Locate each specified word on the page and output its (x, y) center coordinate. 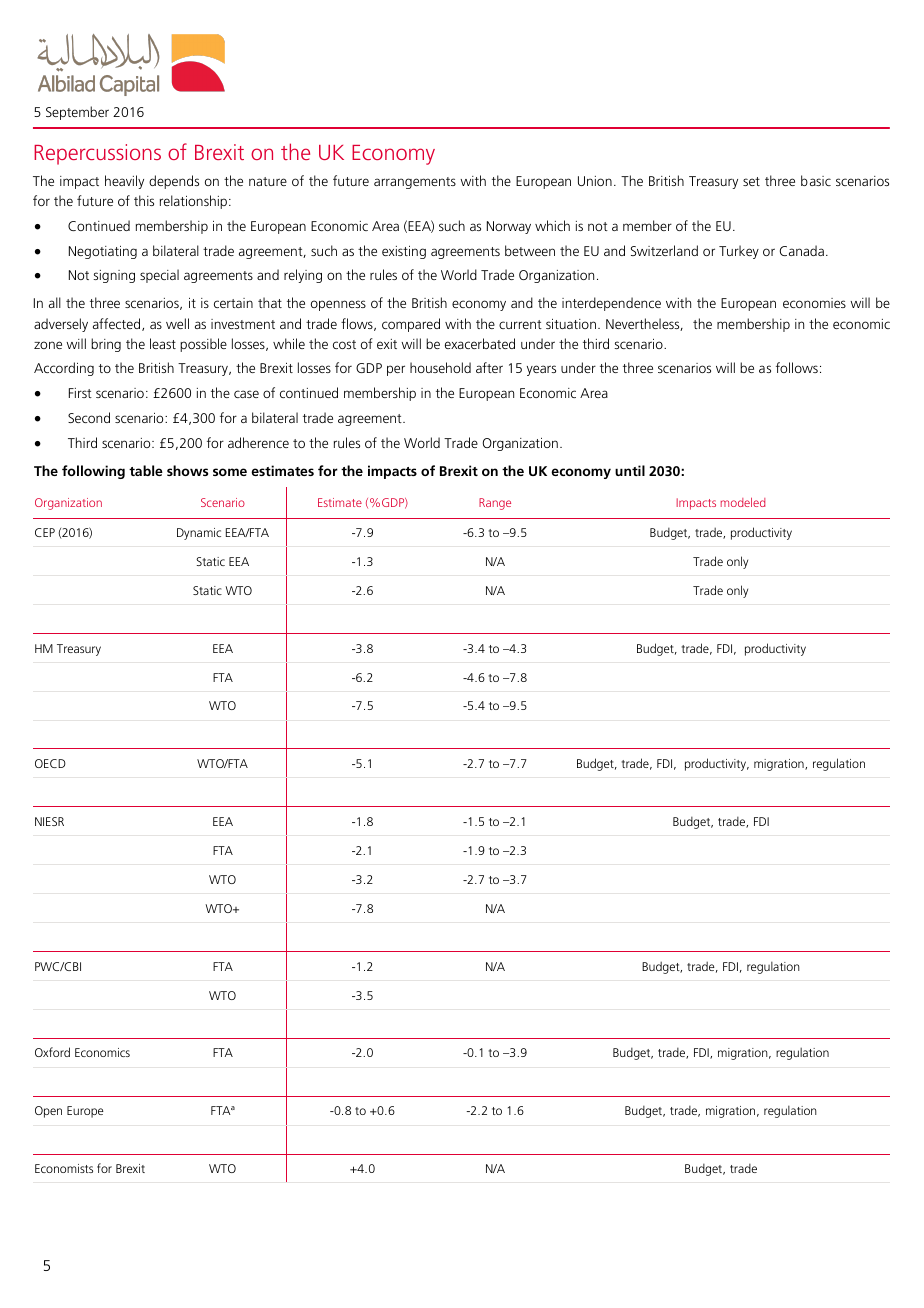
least (163, 343)
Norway (509, 227)
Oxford (52, 1052)
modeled (743, 502)
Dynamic (199, 534)
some (230, 472)
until (630, 470)
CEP (45, 532)
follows (797, 367)
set (751, 181)
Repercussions (97, 154)
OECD (50, 763)
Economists (64, 1168)
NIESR (49, 821)
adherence (258, 442)
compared (411, 325)
